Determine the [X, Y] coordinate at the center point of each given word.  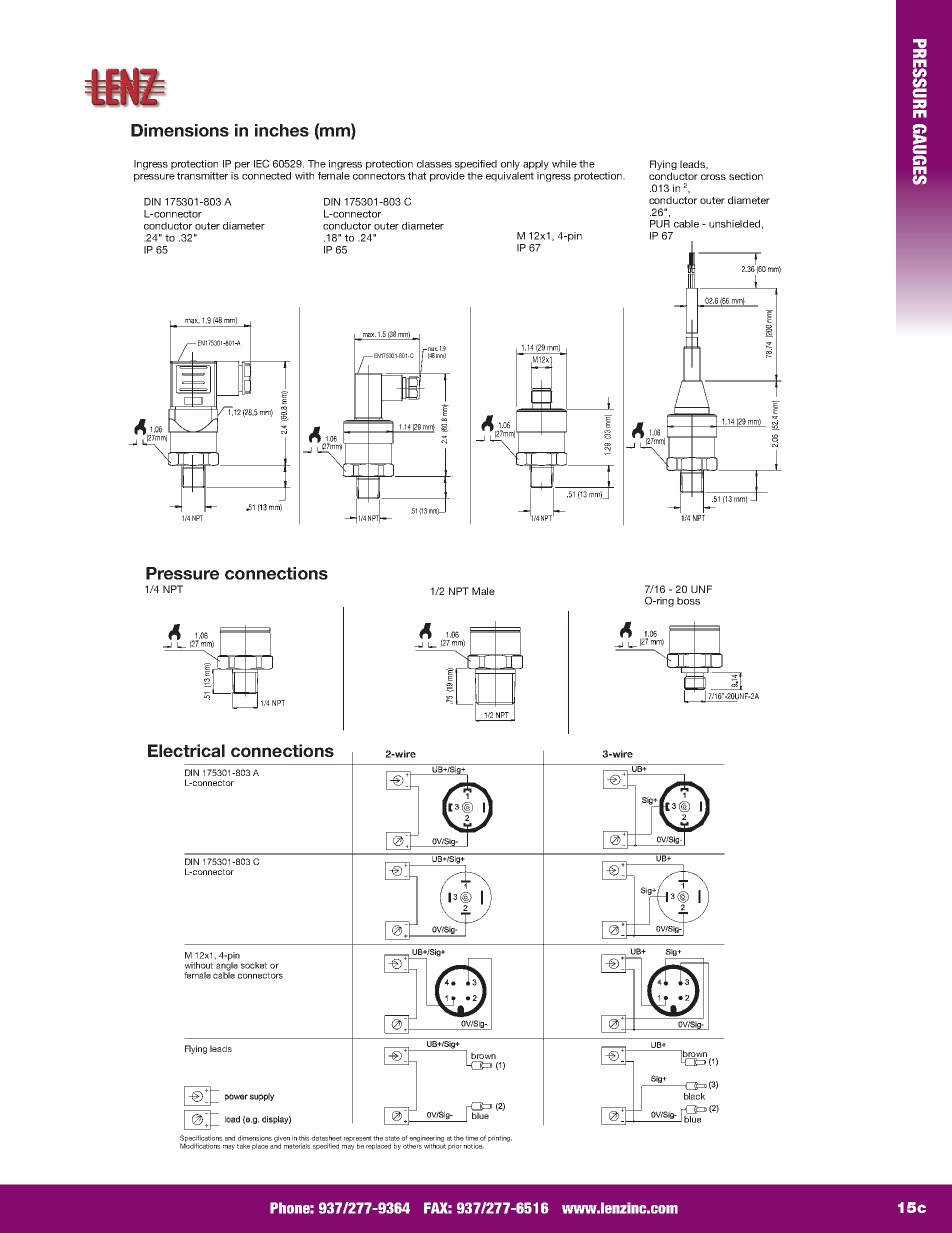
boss [688, 601]
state [392, 1138]
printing [500, 1138]
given [282, 1139]
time [471, 1138]
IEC [261, 163]
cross [713, 177]
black [694, 1096]
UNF [701, 589]
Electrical [186, 750]
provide [447, 175]
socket [254, 965]
